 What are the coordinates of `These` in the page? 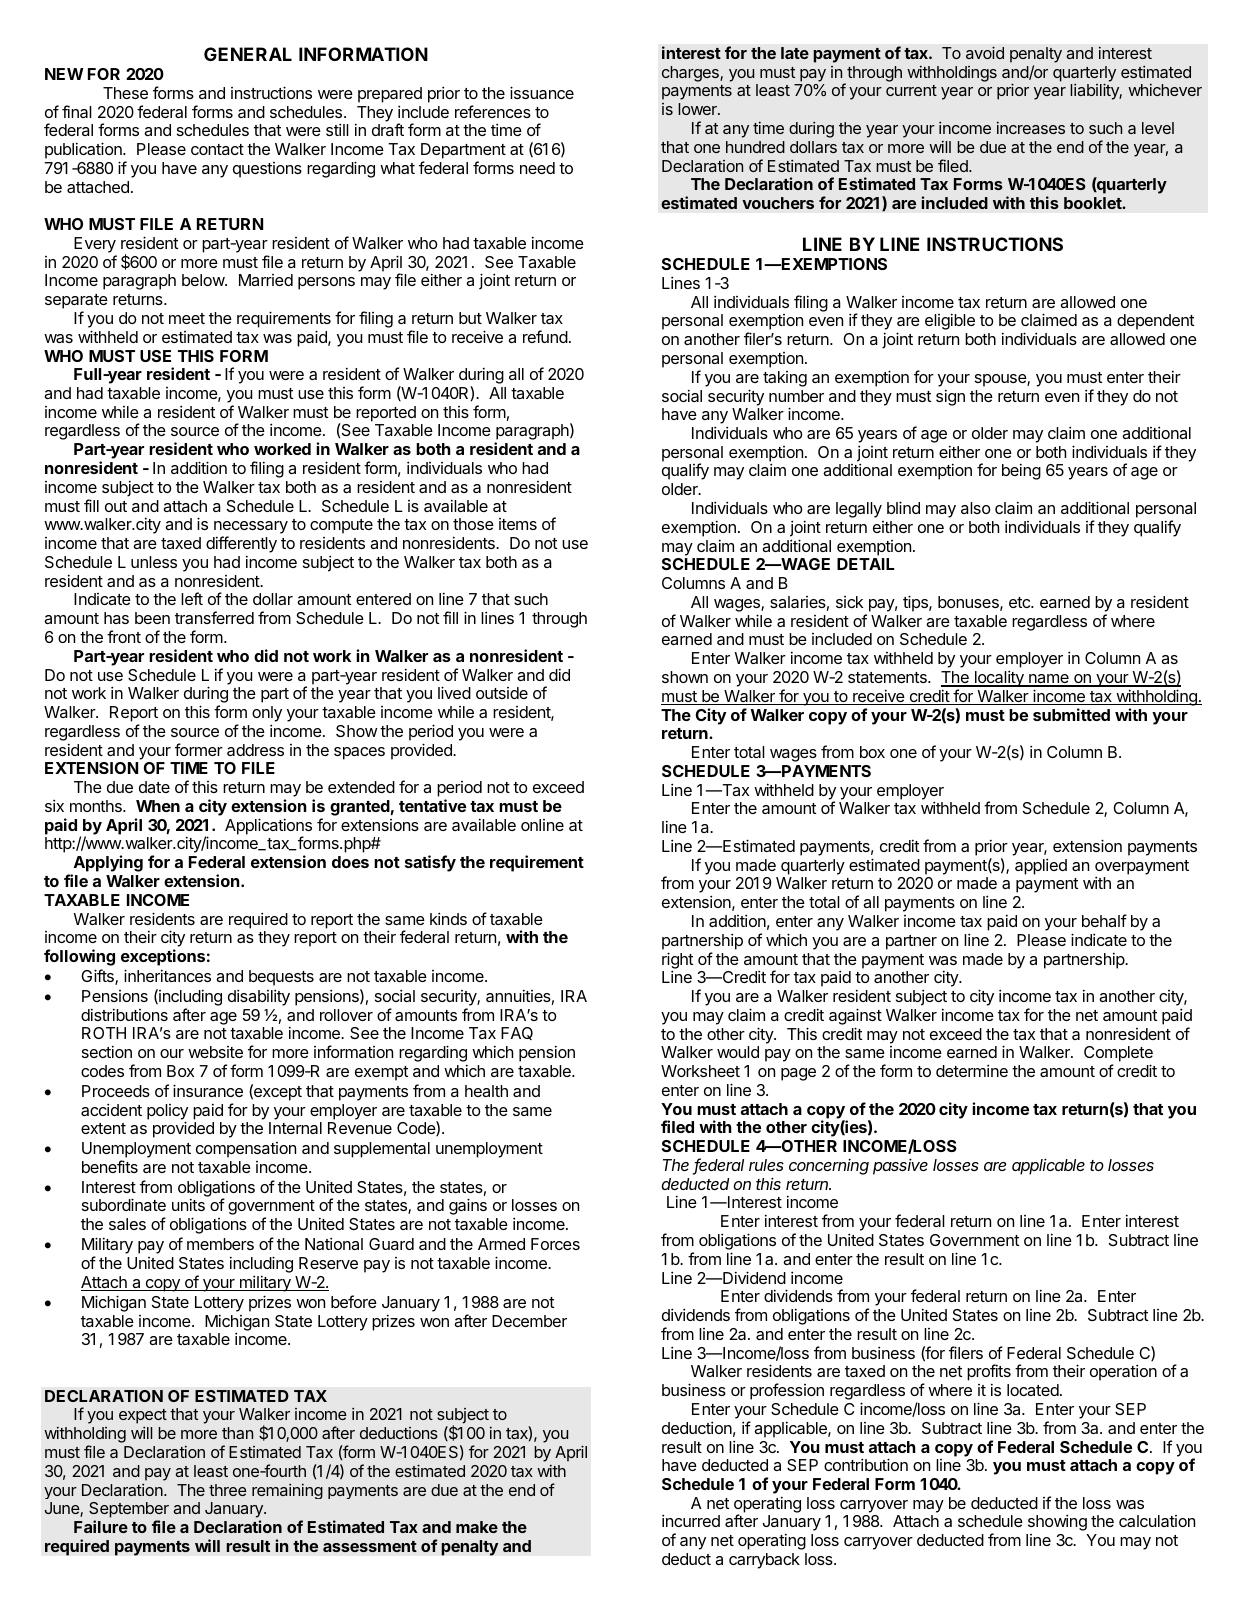 It's located at (125, 93).
